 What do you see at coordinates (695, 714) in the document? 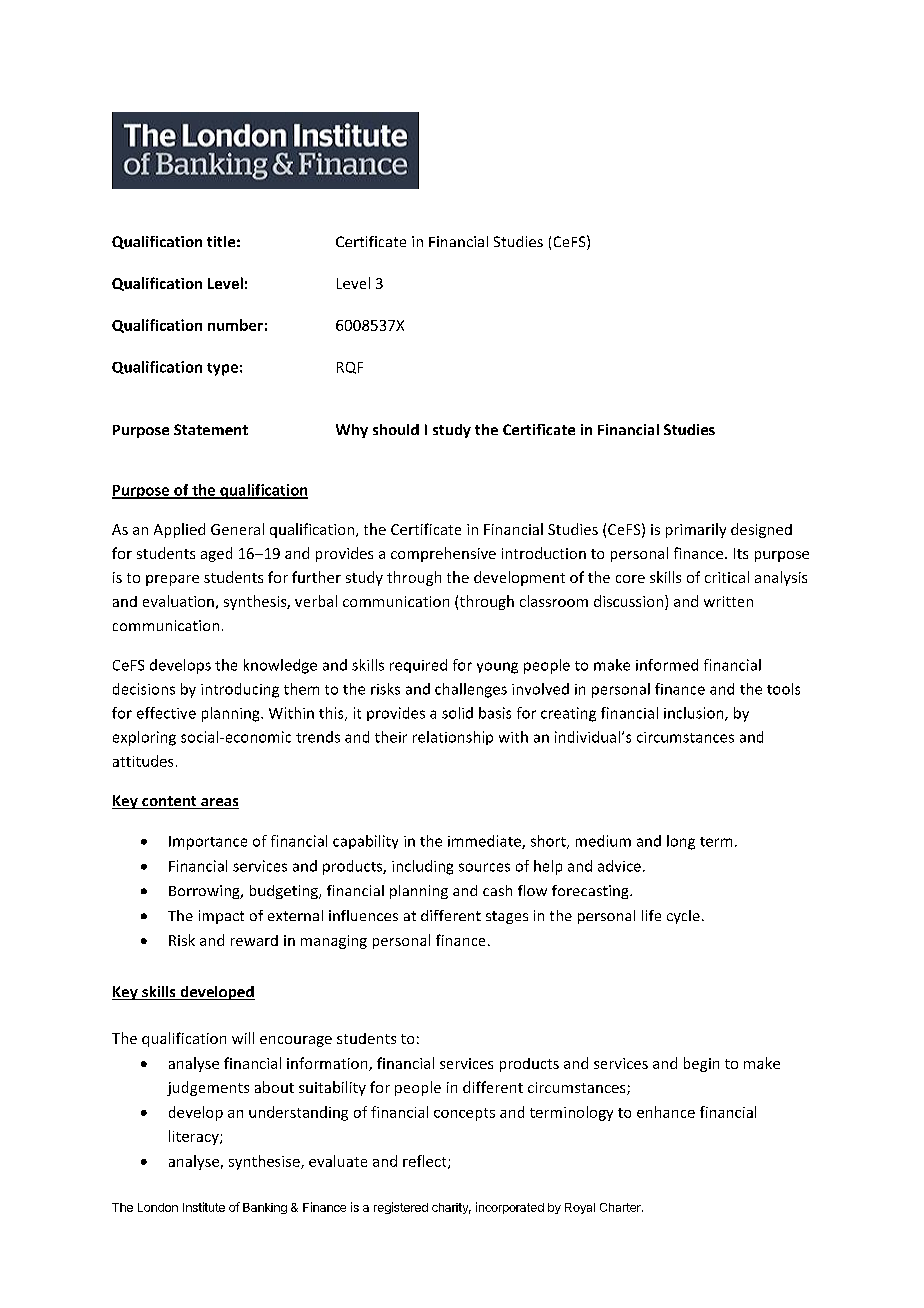
I see `inclusion` at bounding box center [695, 714].
